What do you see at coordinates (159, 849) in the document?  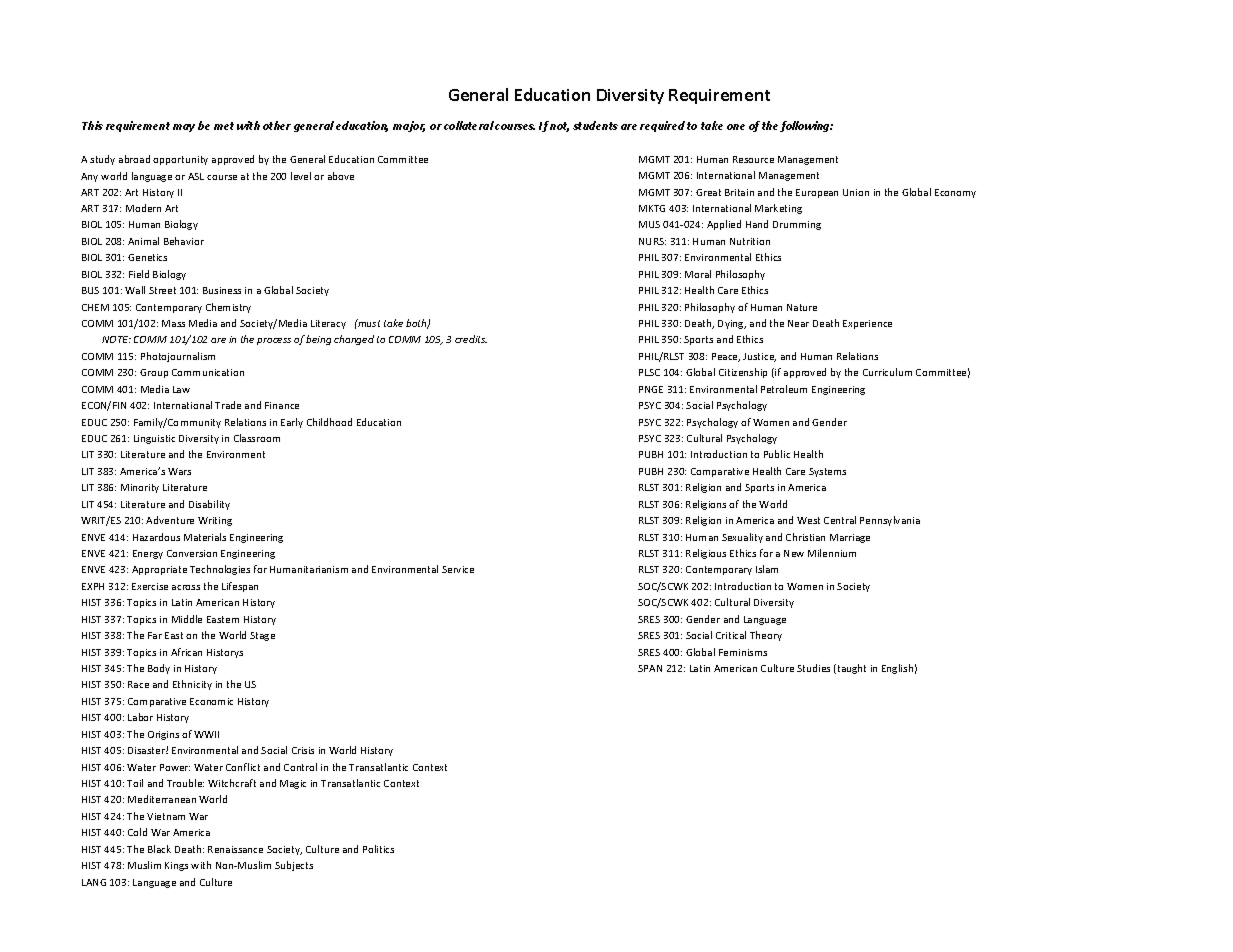 I see `Black` at bounding box center [159, 849].
